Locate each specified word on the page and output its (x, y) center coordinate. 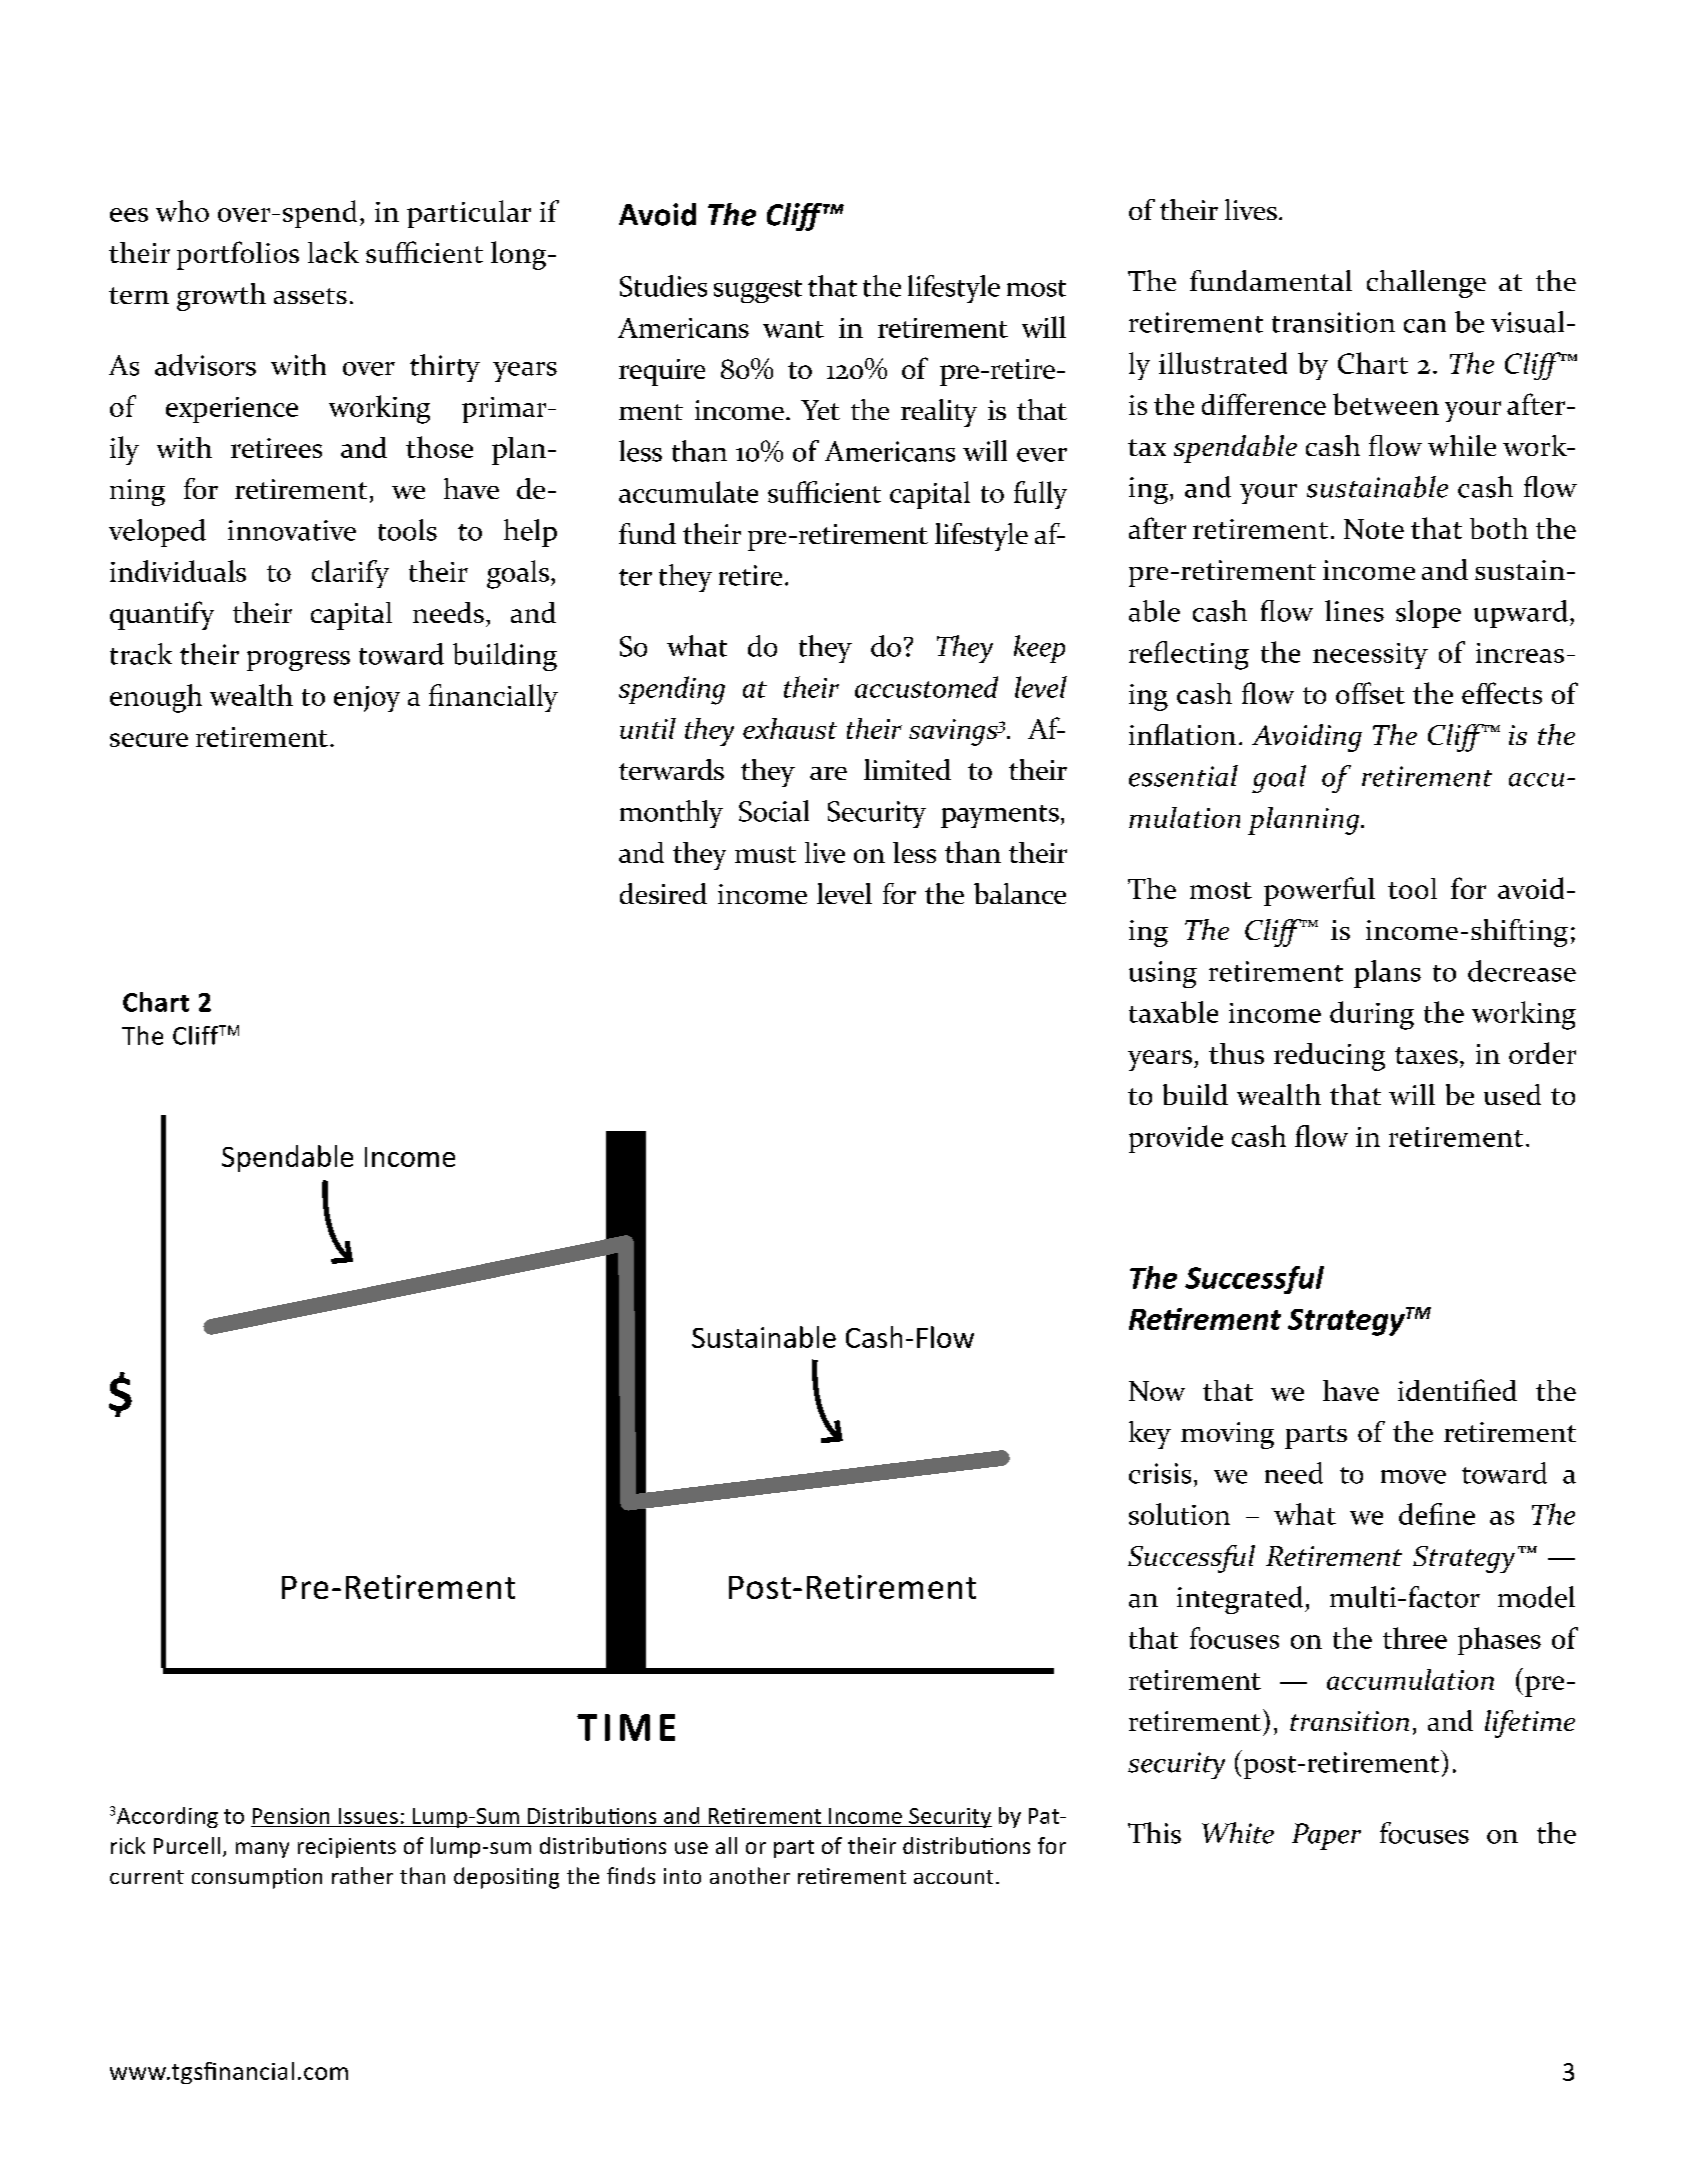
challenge (1426, 284)
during (1372, 1015)
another (750, 1875)
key (1150, 1435)
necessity (1370, 656)
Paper (1326, 1836)
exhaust (790, 728)
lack (333, 252)
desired (663, 893)
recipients (347, 1848)
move (1413, 1477)
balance (1020, 893)
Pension (291, 1816)
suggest (758, 291)
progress (298, 661)
